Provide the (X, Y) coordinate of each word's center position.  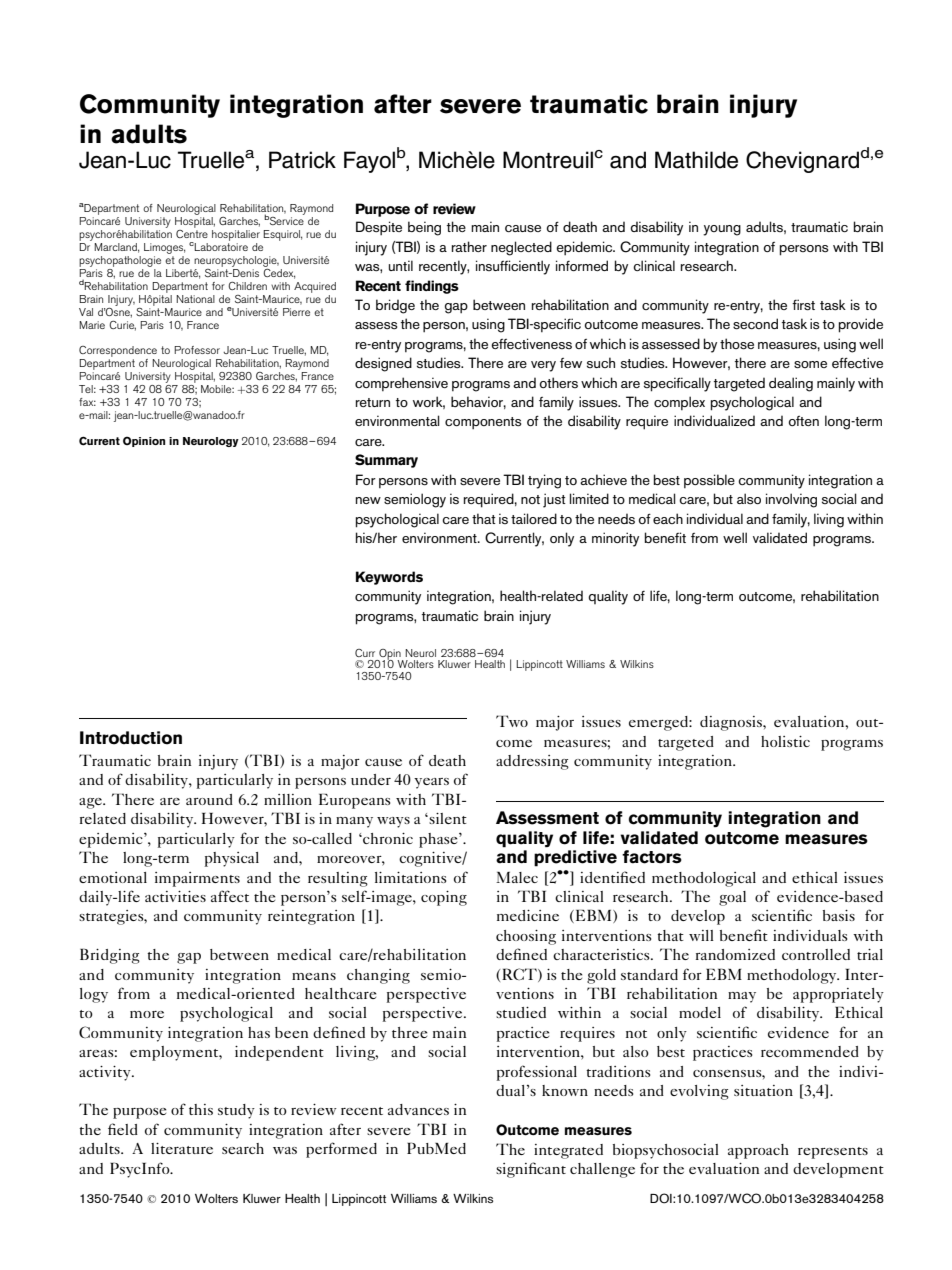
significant (531, 1170)
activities (175, 896)
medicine (528, 915)
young (722, 230)
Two (512, 721)
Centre (192, 232)
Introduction (131, 738)
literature (182, 1148)
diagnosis (732, 723)
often (803, 421)
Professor (197, 350)
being (424, 228)
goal (732, 898)
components (483, 423)
